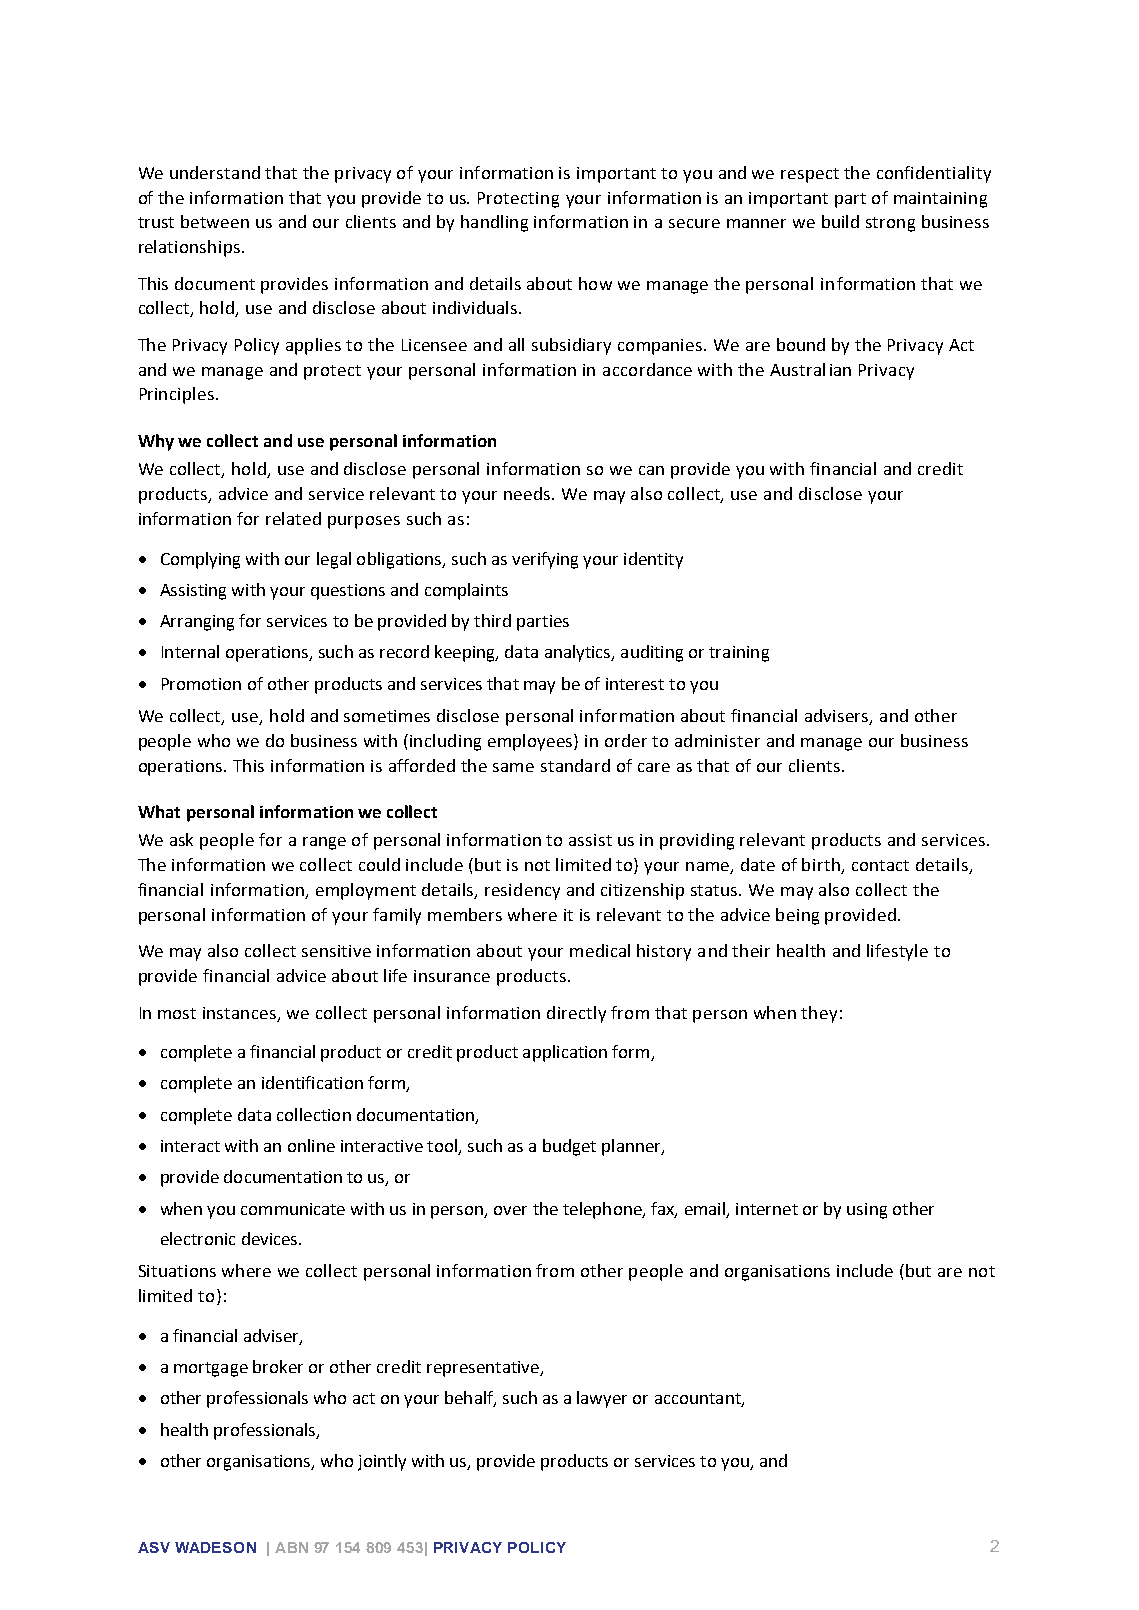 The height and width of the document is (1610, 1139). I want to click on using, so click(867, 1211).
